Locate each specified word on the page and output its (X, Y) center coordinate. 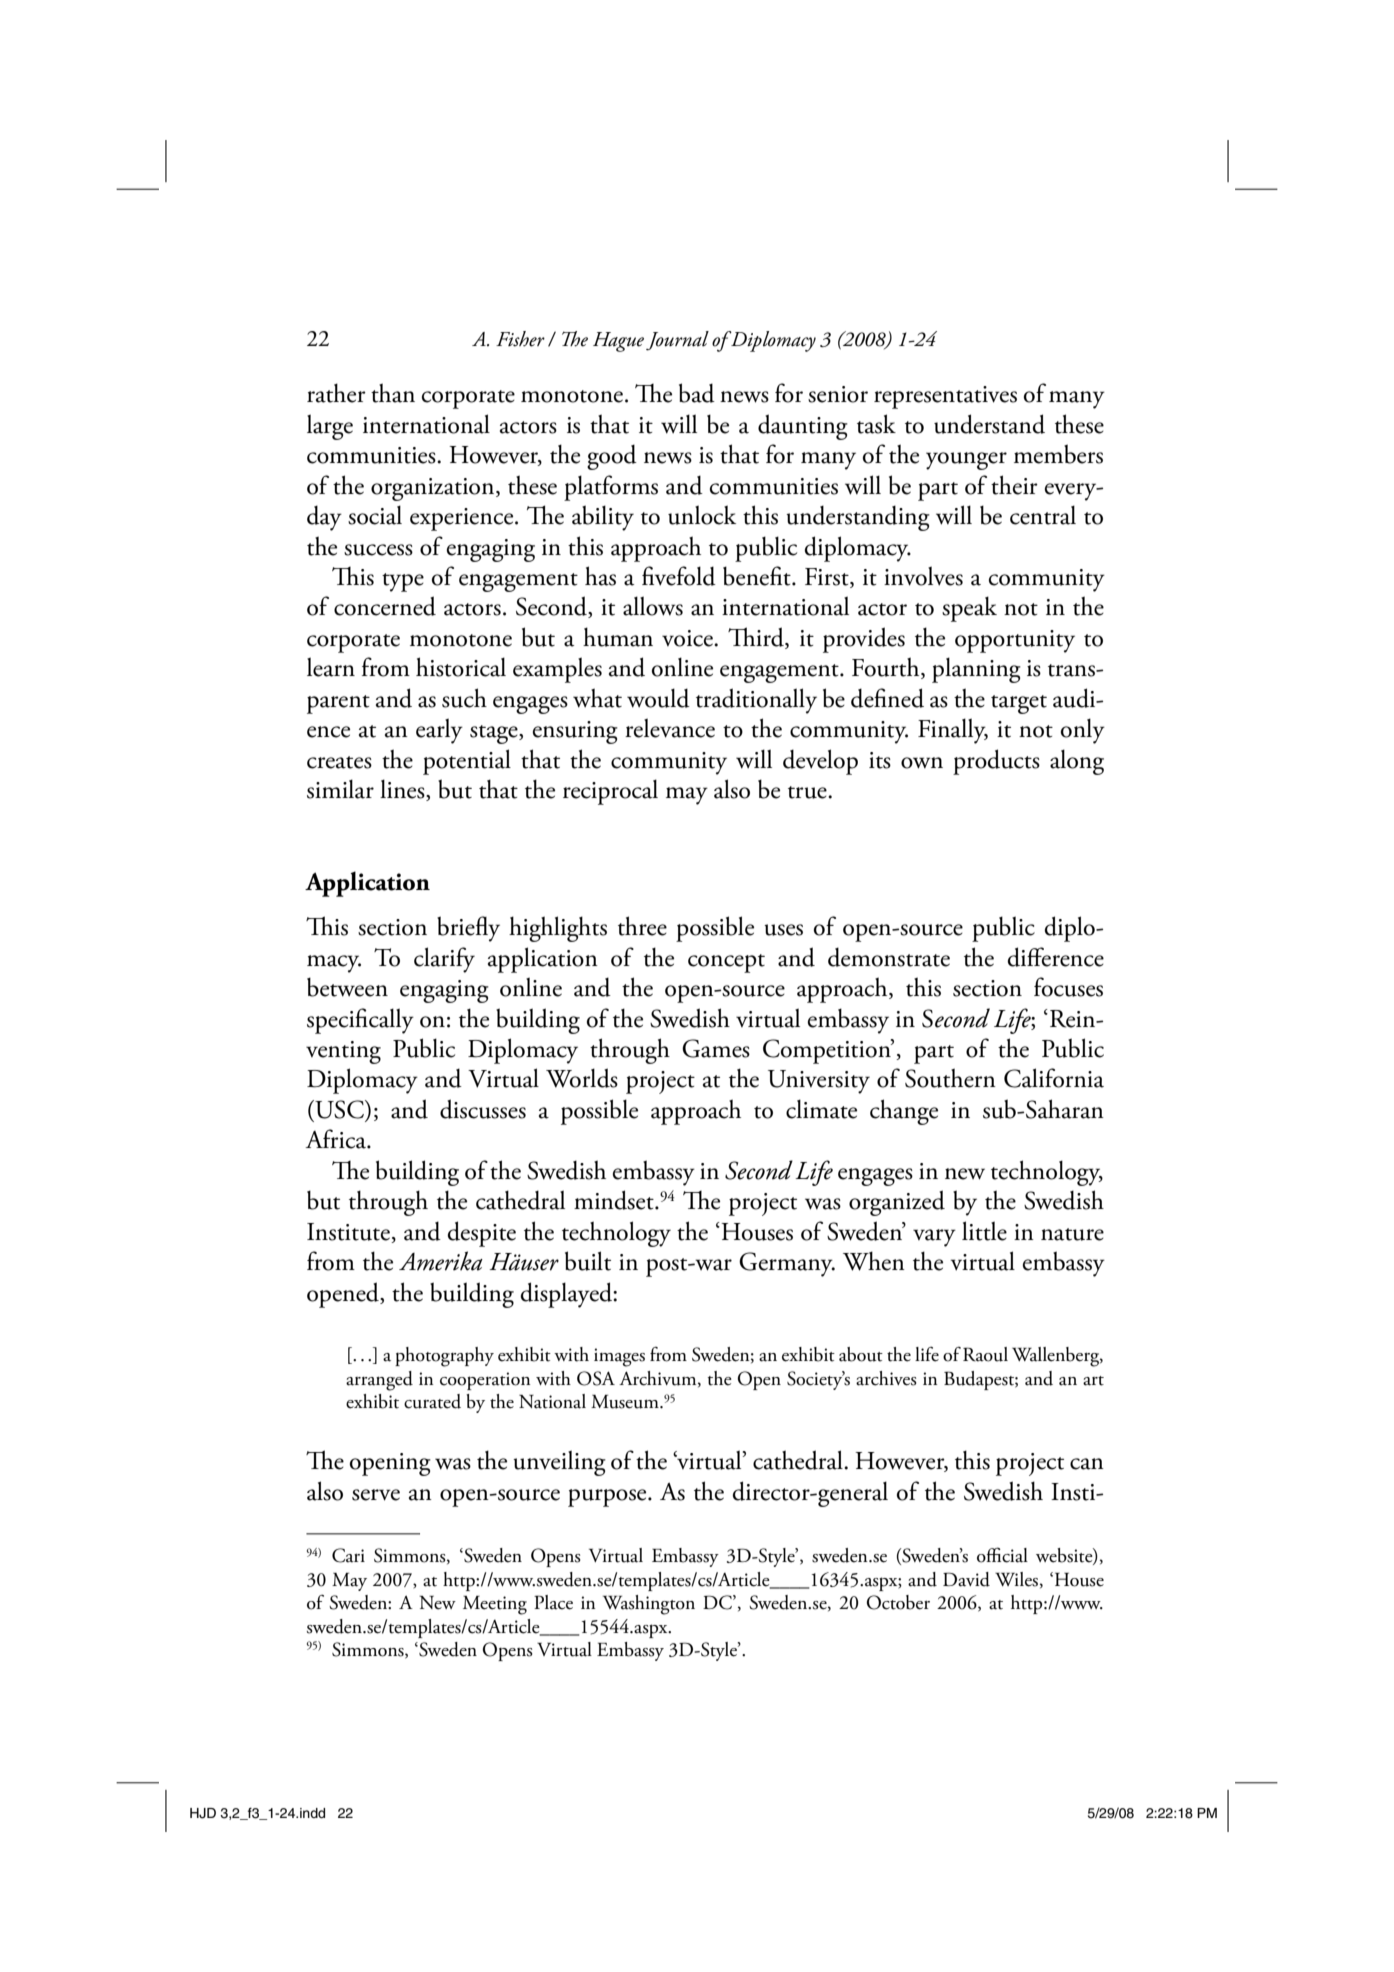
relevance (670, 728)
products (996, 762)
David (966, 1579)
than (393, 393)
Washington (649, 1605)
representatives (945, 397)
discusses (483, 1109)
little (984, 1231)
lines (403, 790)
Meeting (495, 1605)
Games (716, 1048)
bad (697, 393)
